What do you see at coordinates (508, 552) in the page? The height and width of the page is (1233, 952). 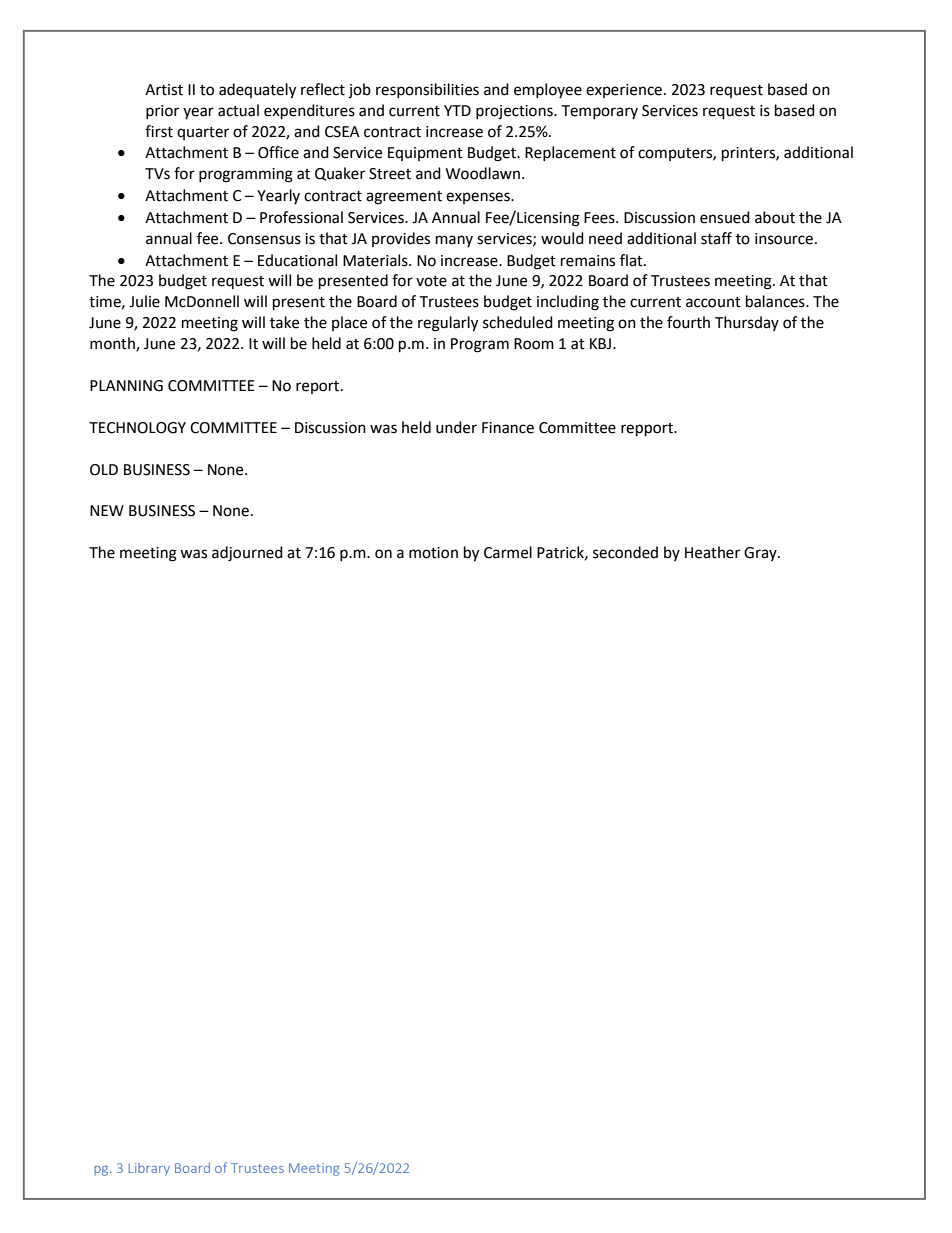 I see `Carmel` at bounding box center [508, 552].
